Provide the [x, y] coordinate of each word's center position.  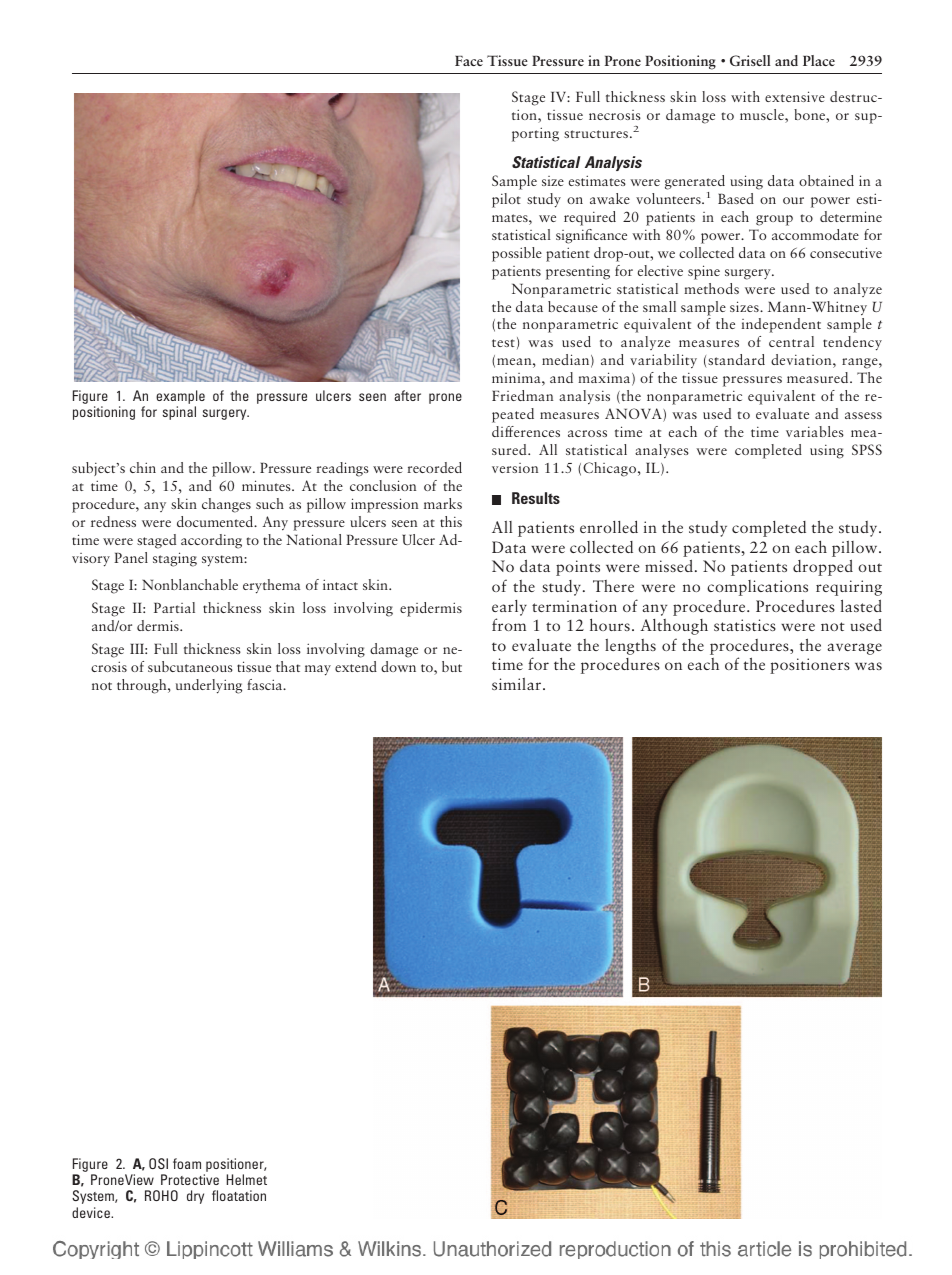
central [791, 341]
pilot [506, 200]
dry [195, 1197]
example [180, 398]
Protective [190, 1179]
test [503, 343]
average [854, 649]
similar [518, 684]
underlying [209, 686]
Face [469, 61]
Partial [174, 607]
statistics [745, 625]
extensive [795, 96]
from [509, 624]
